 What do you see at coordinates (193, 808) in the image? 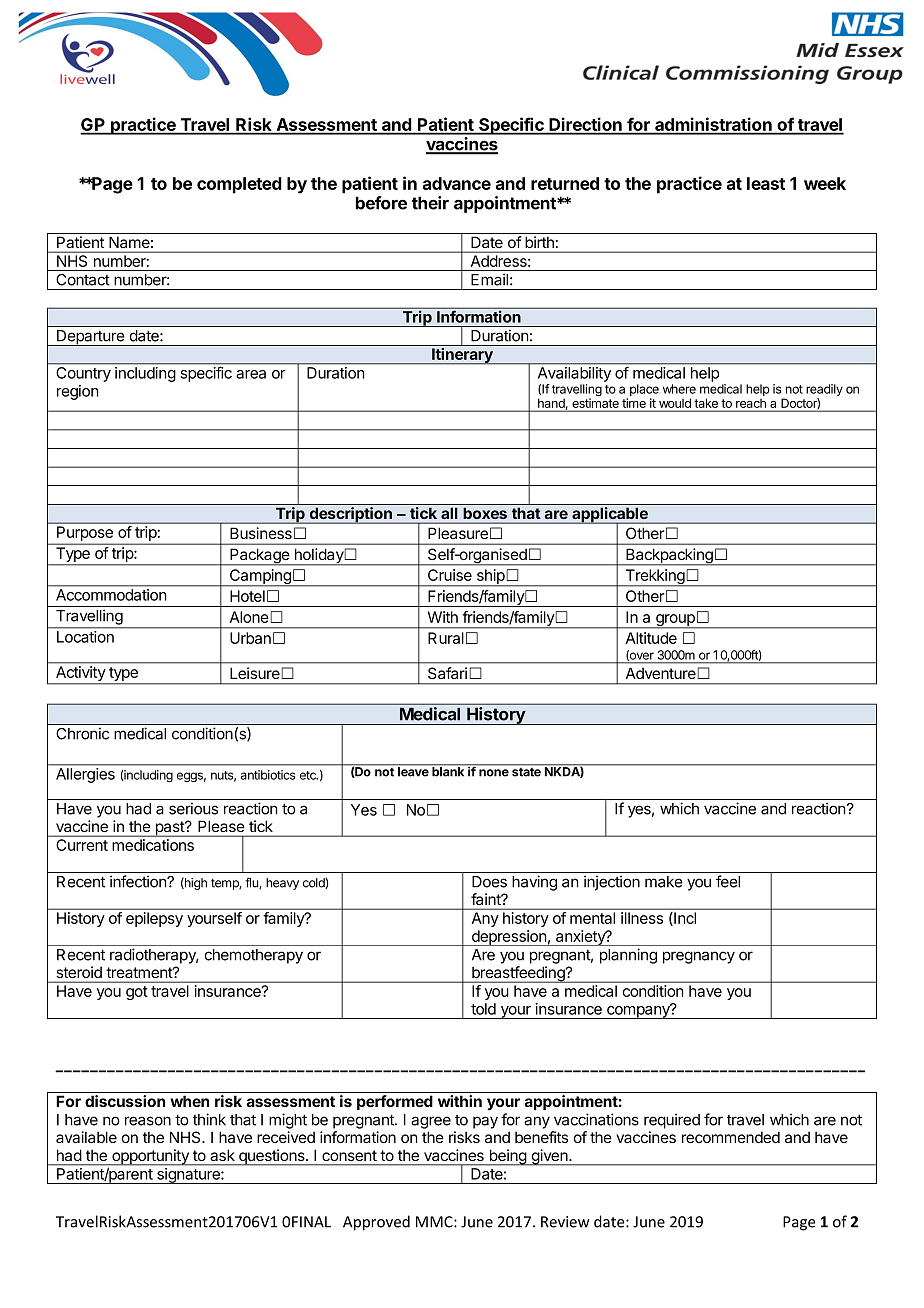
I see `serious` at bounding box center [193, 808].
